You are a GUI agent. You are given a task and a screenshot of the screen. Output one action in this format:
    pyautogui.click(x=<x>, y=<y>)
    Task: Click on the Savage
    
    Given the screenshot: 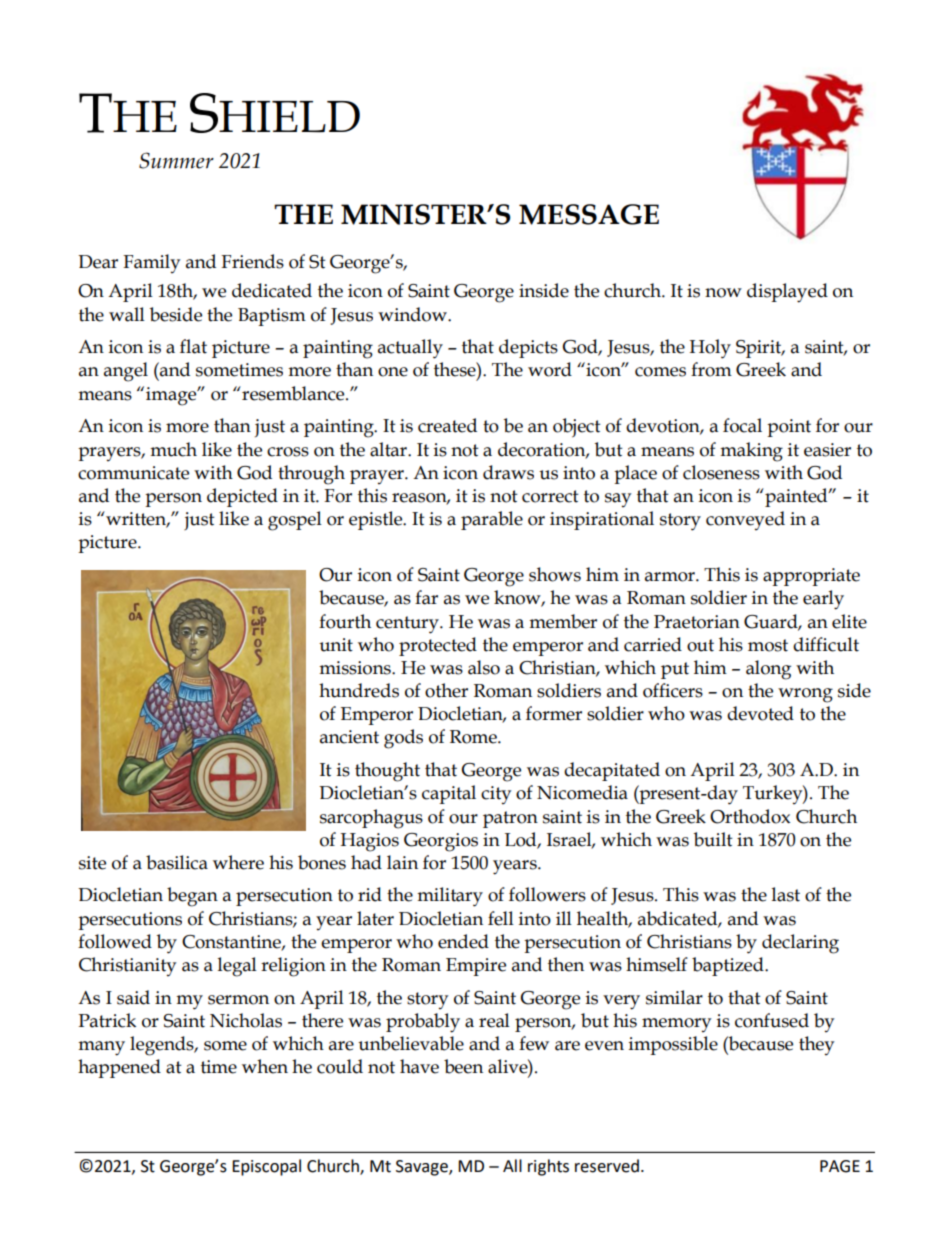 What is the action you would take?
    pyautogui.click(x=423, y=1168)
